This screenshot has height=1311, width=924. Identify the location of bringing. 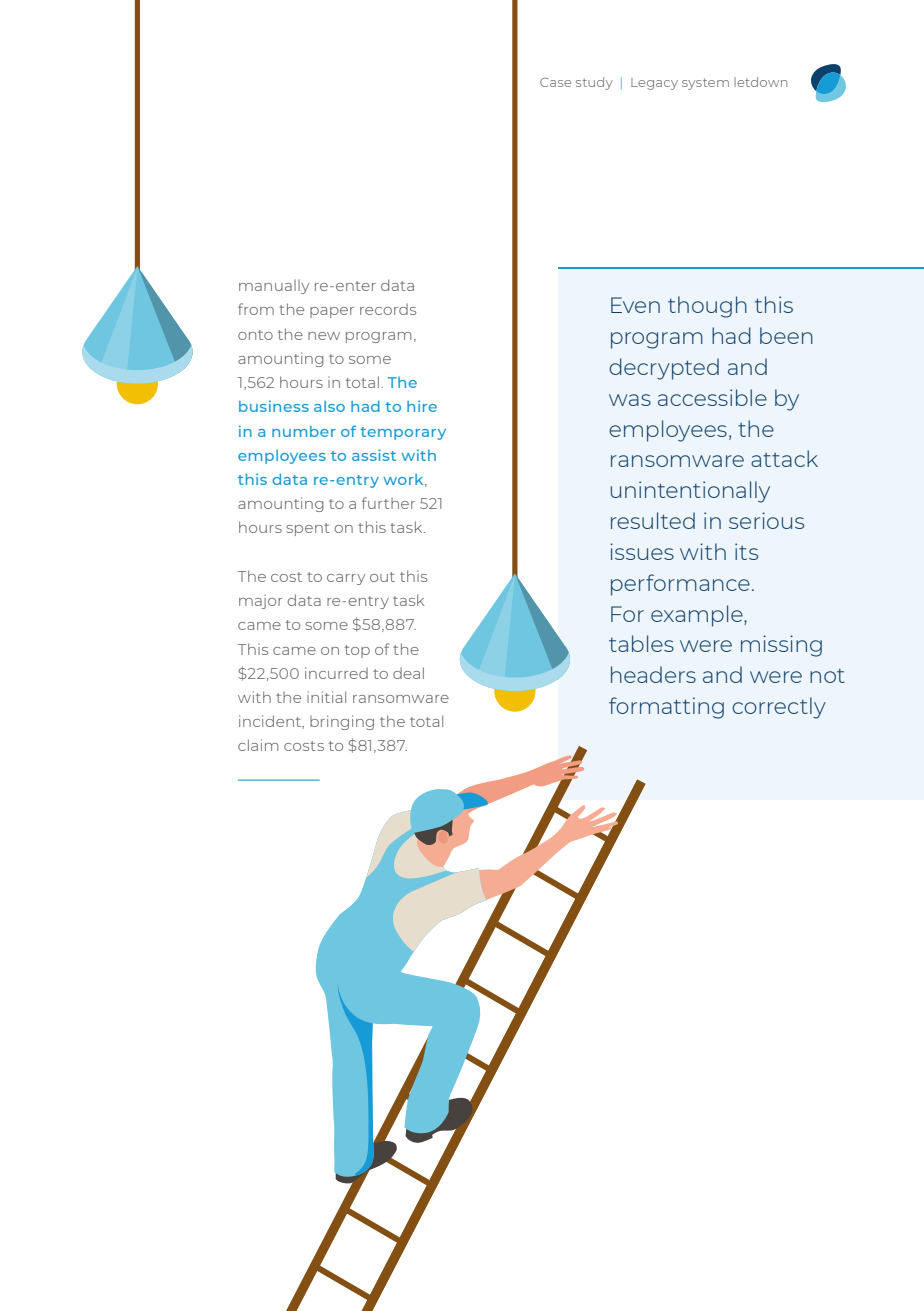
(342, 722).
